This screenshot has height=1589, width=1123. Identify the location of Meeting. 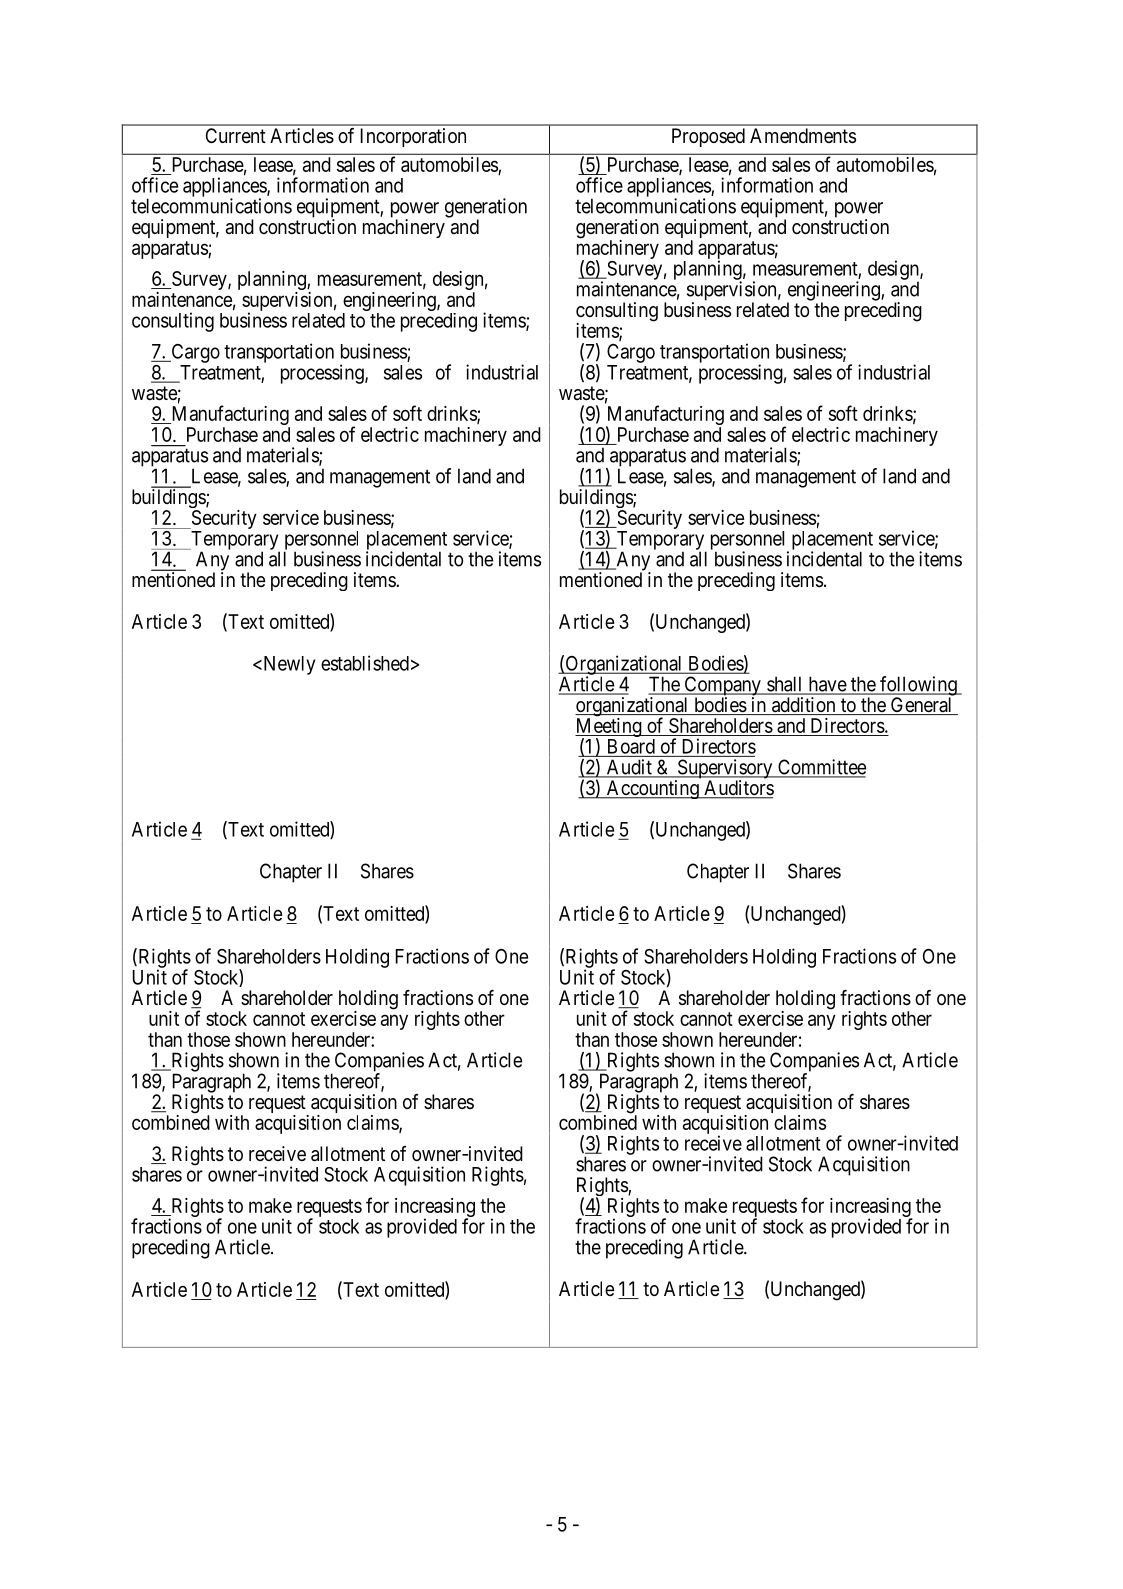
(609, 729).
